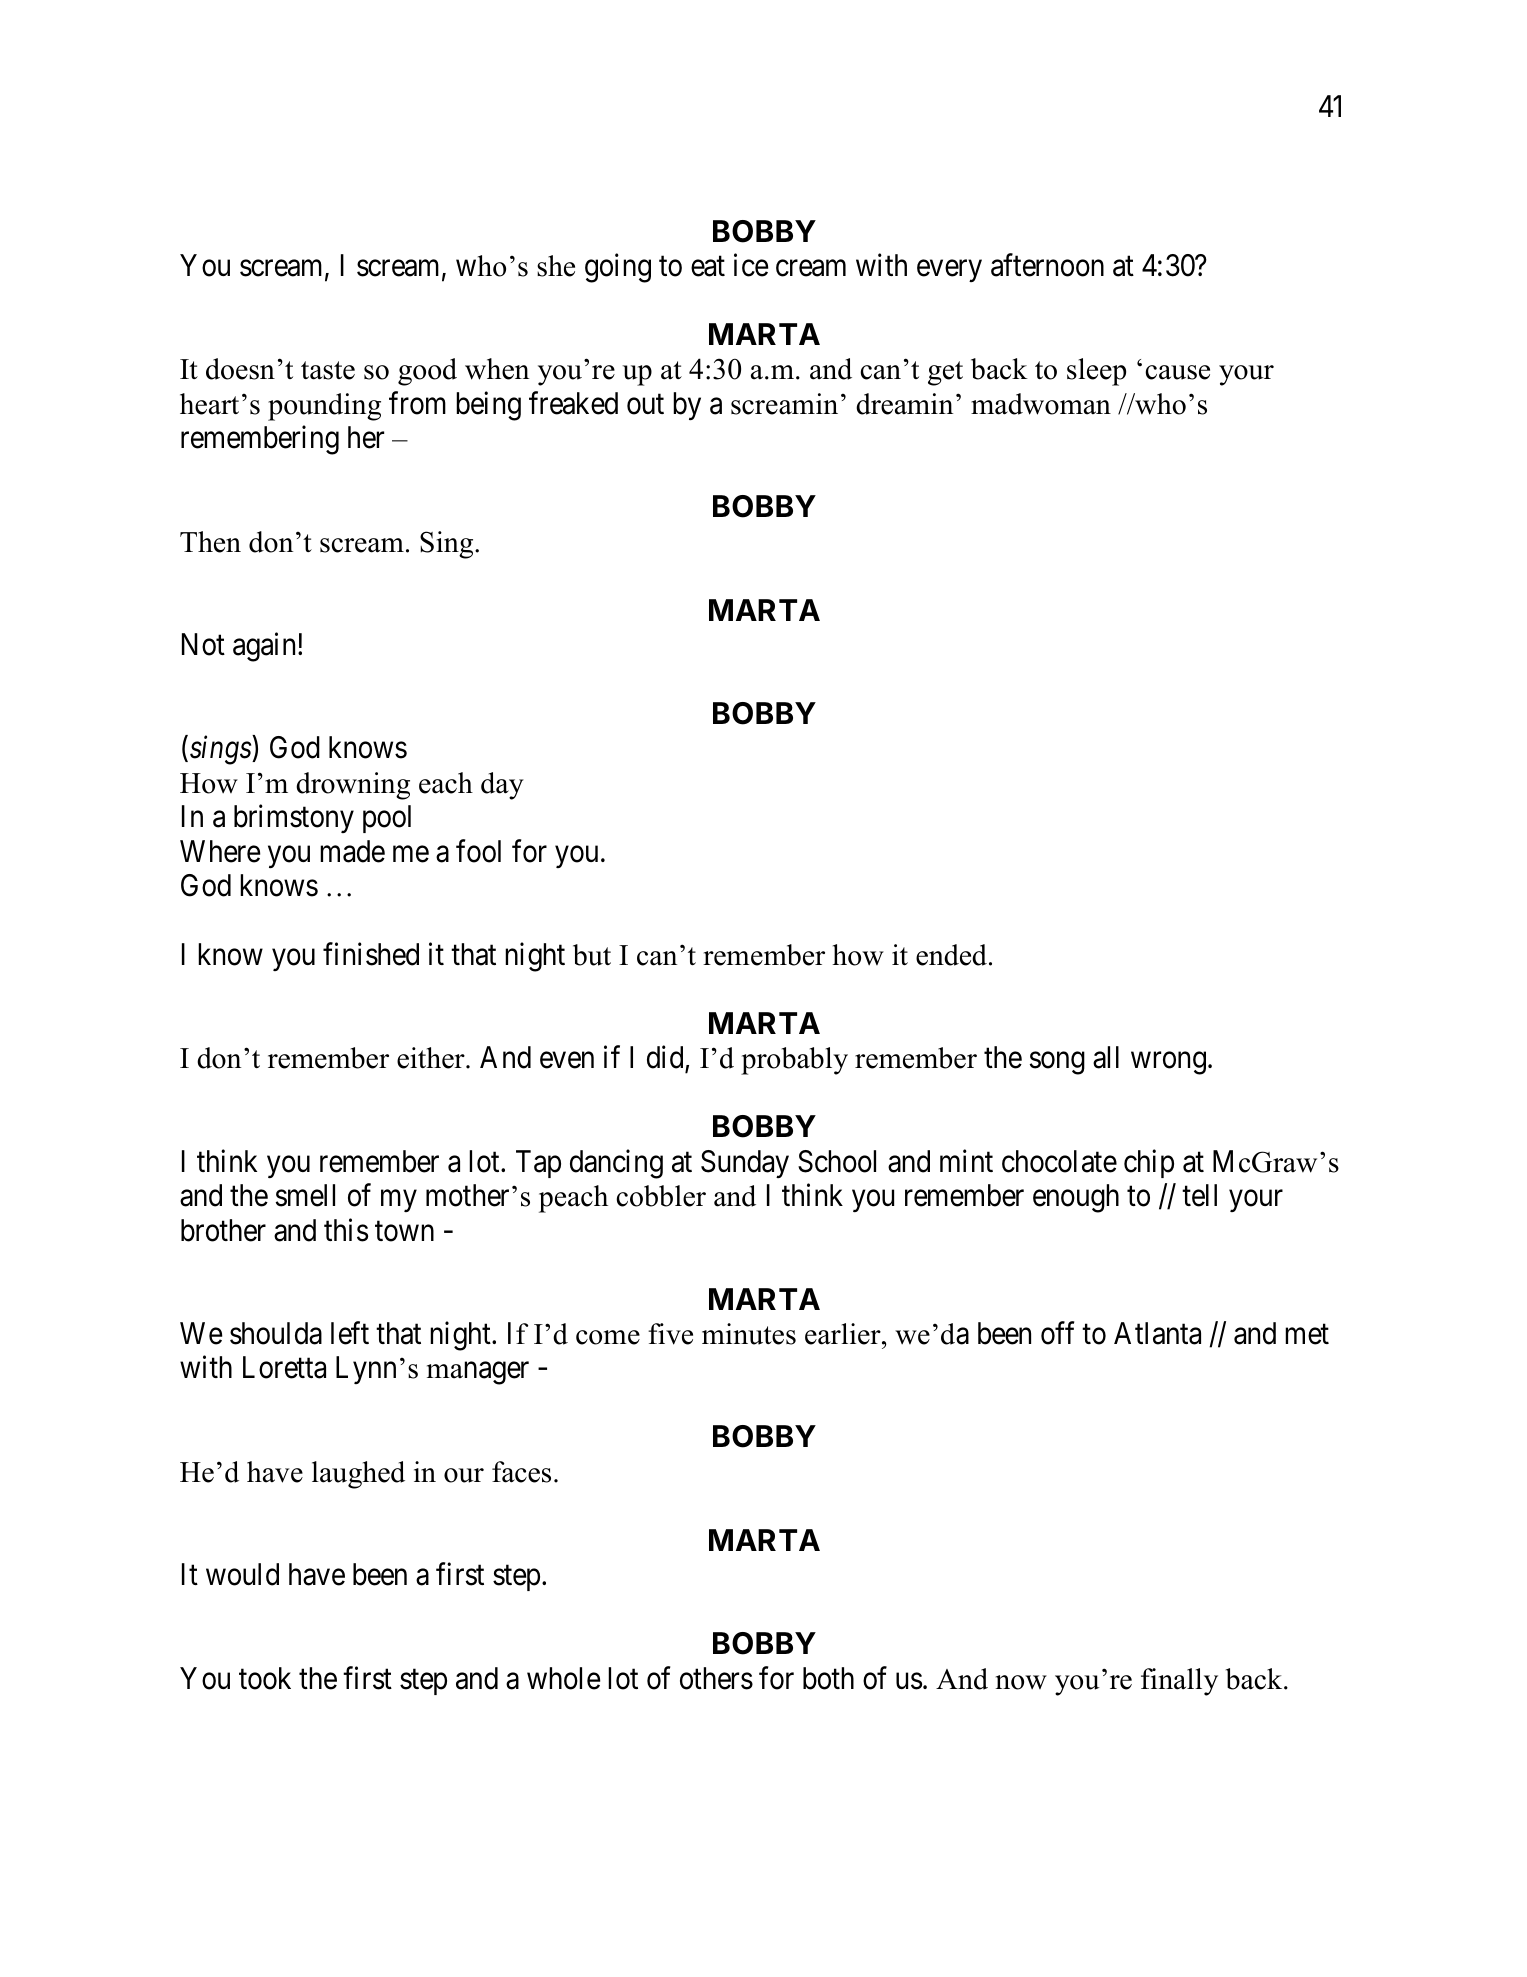  Describe the element at coordinates (265, 1678) in the document. I see `took` at that location.
